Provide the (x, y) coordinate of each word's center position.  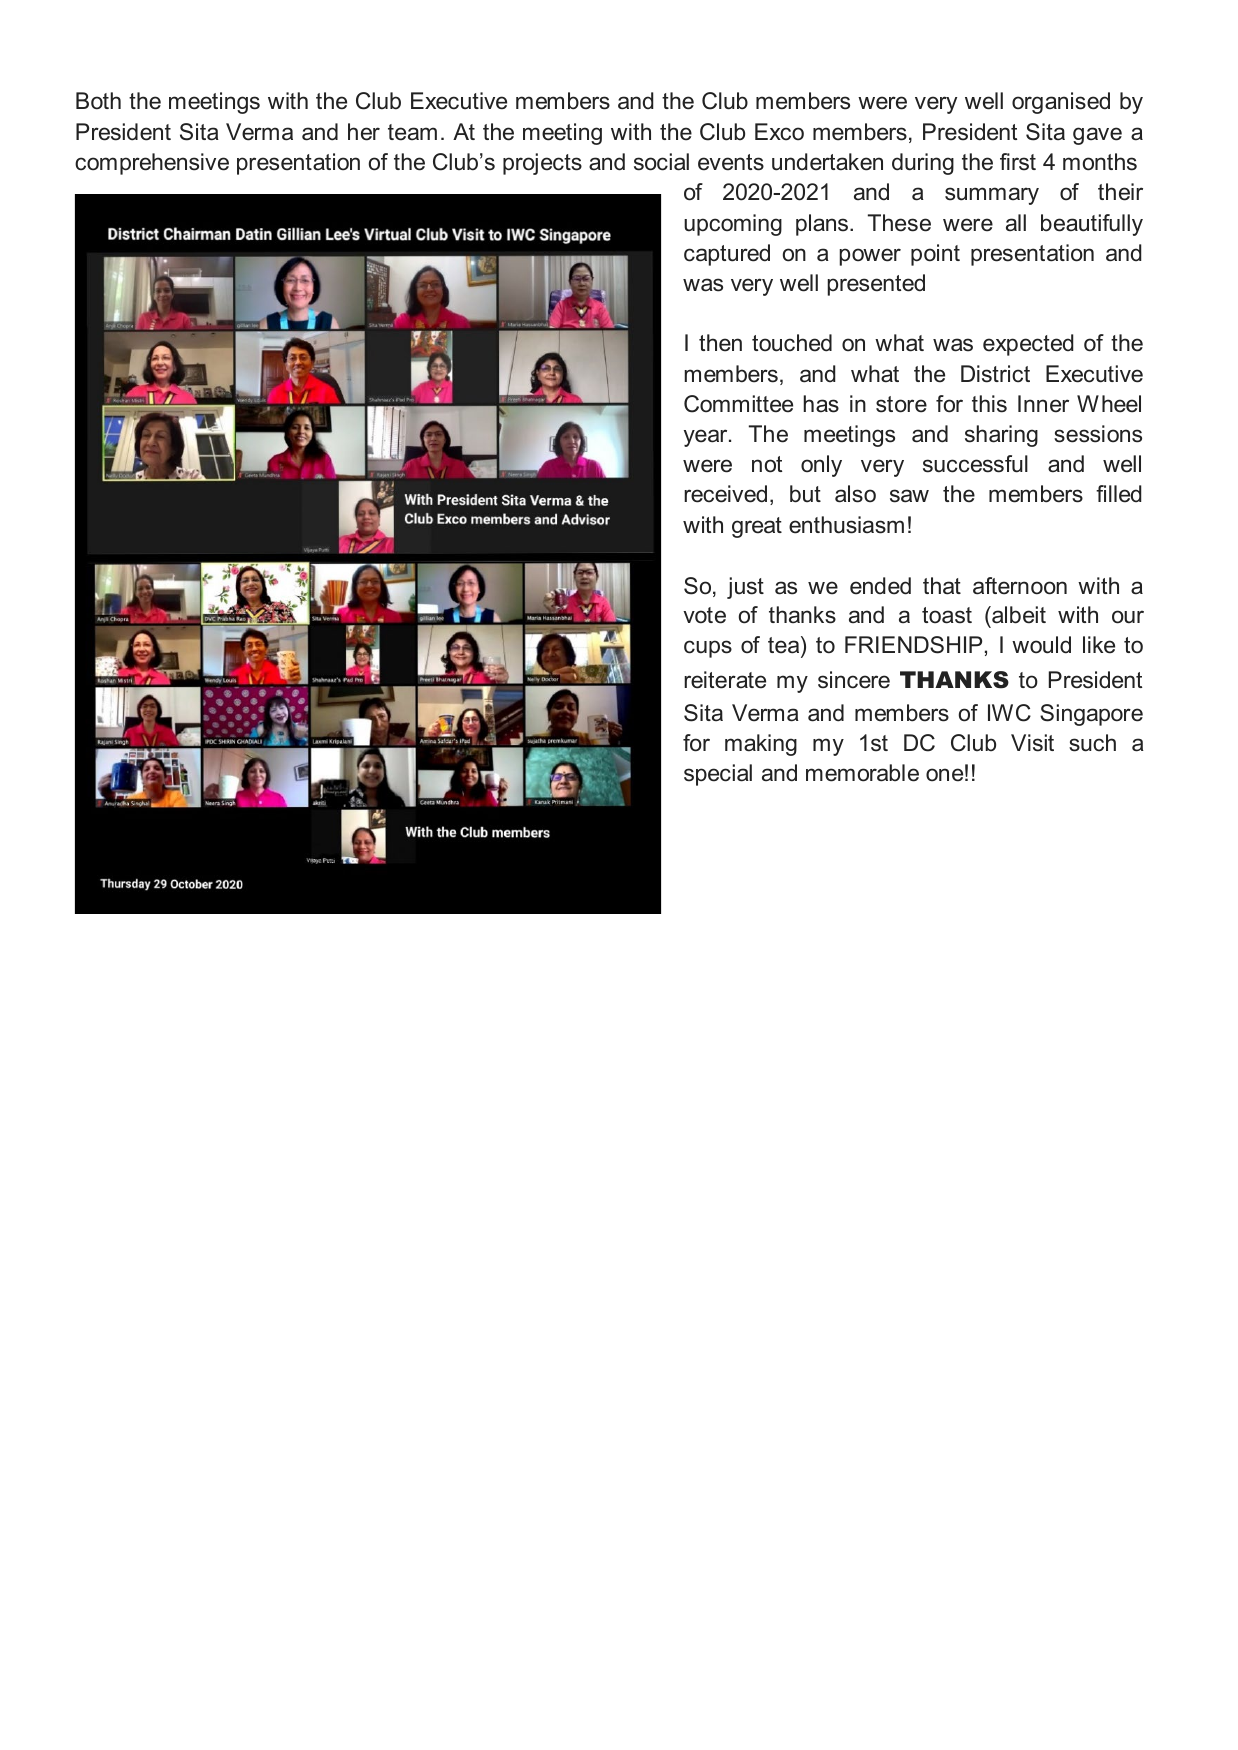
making (761, 745)
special (718, 775)
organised (1061, 103)
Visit (1032, 743)
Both (98, 101)
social (661, 162)
